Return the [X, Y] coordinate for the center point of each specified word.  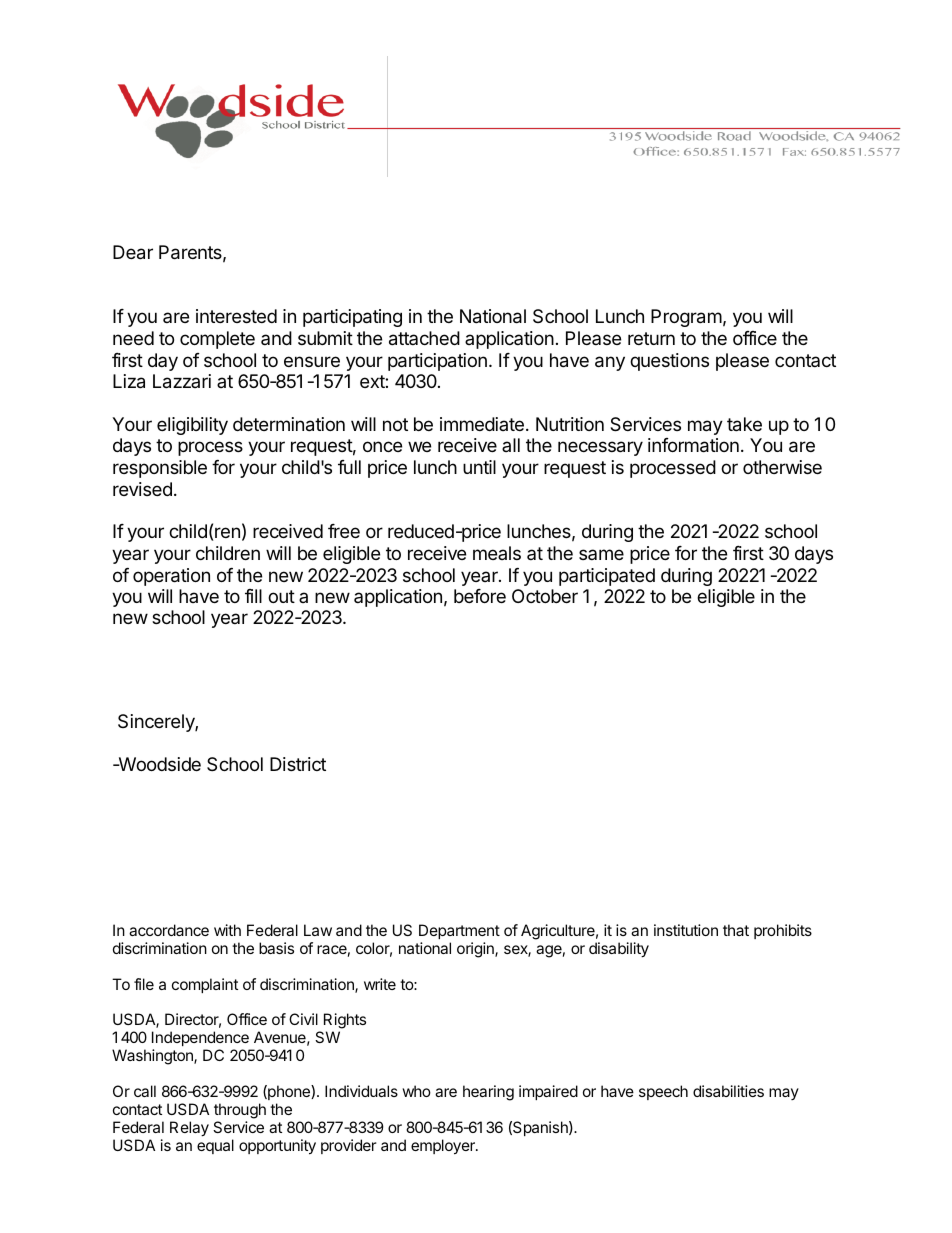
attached [424, 338]
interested [236, 316]
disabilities [728, 1091]
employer [444, 1147]
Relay [189, 1129]
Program [686, 318]
